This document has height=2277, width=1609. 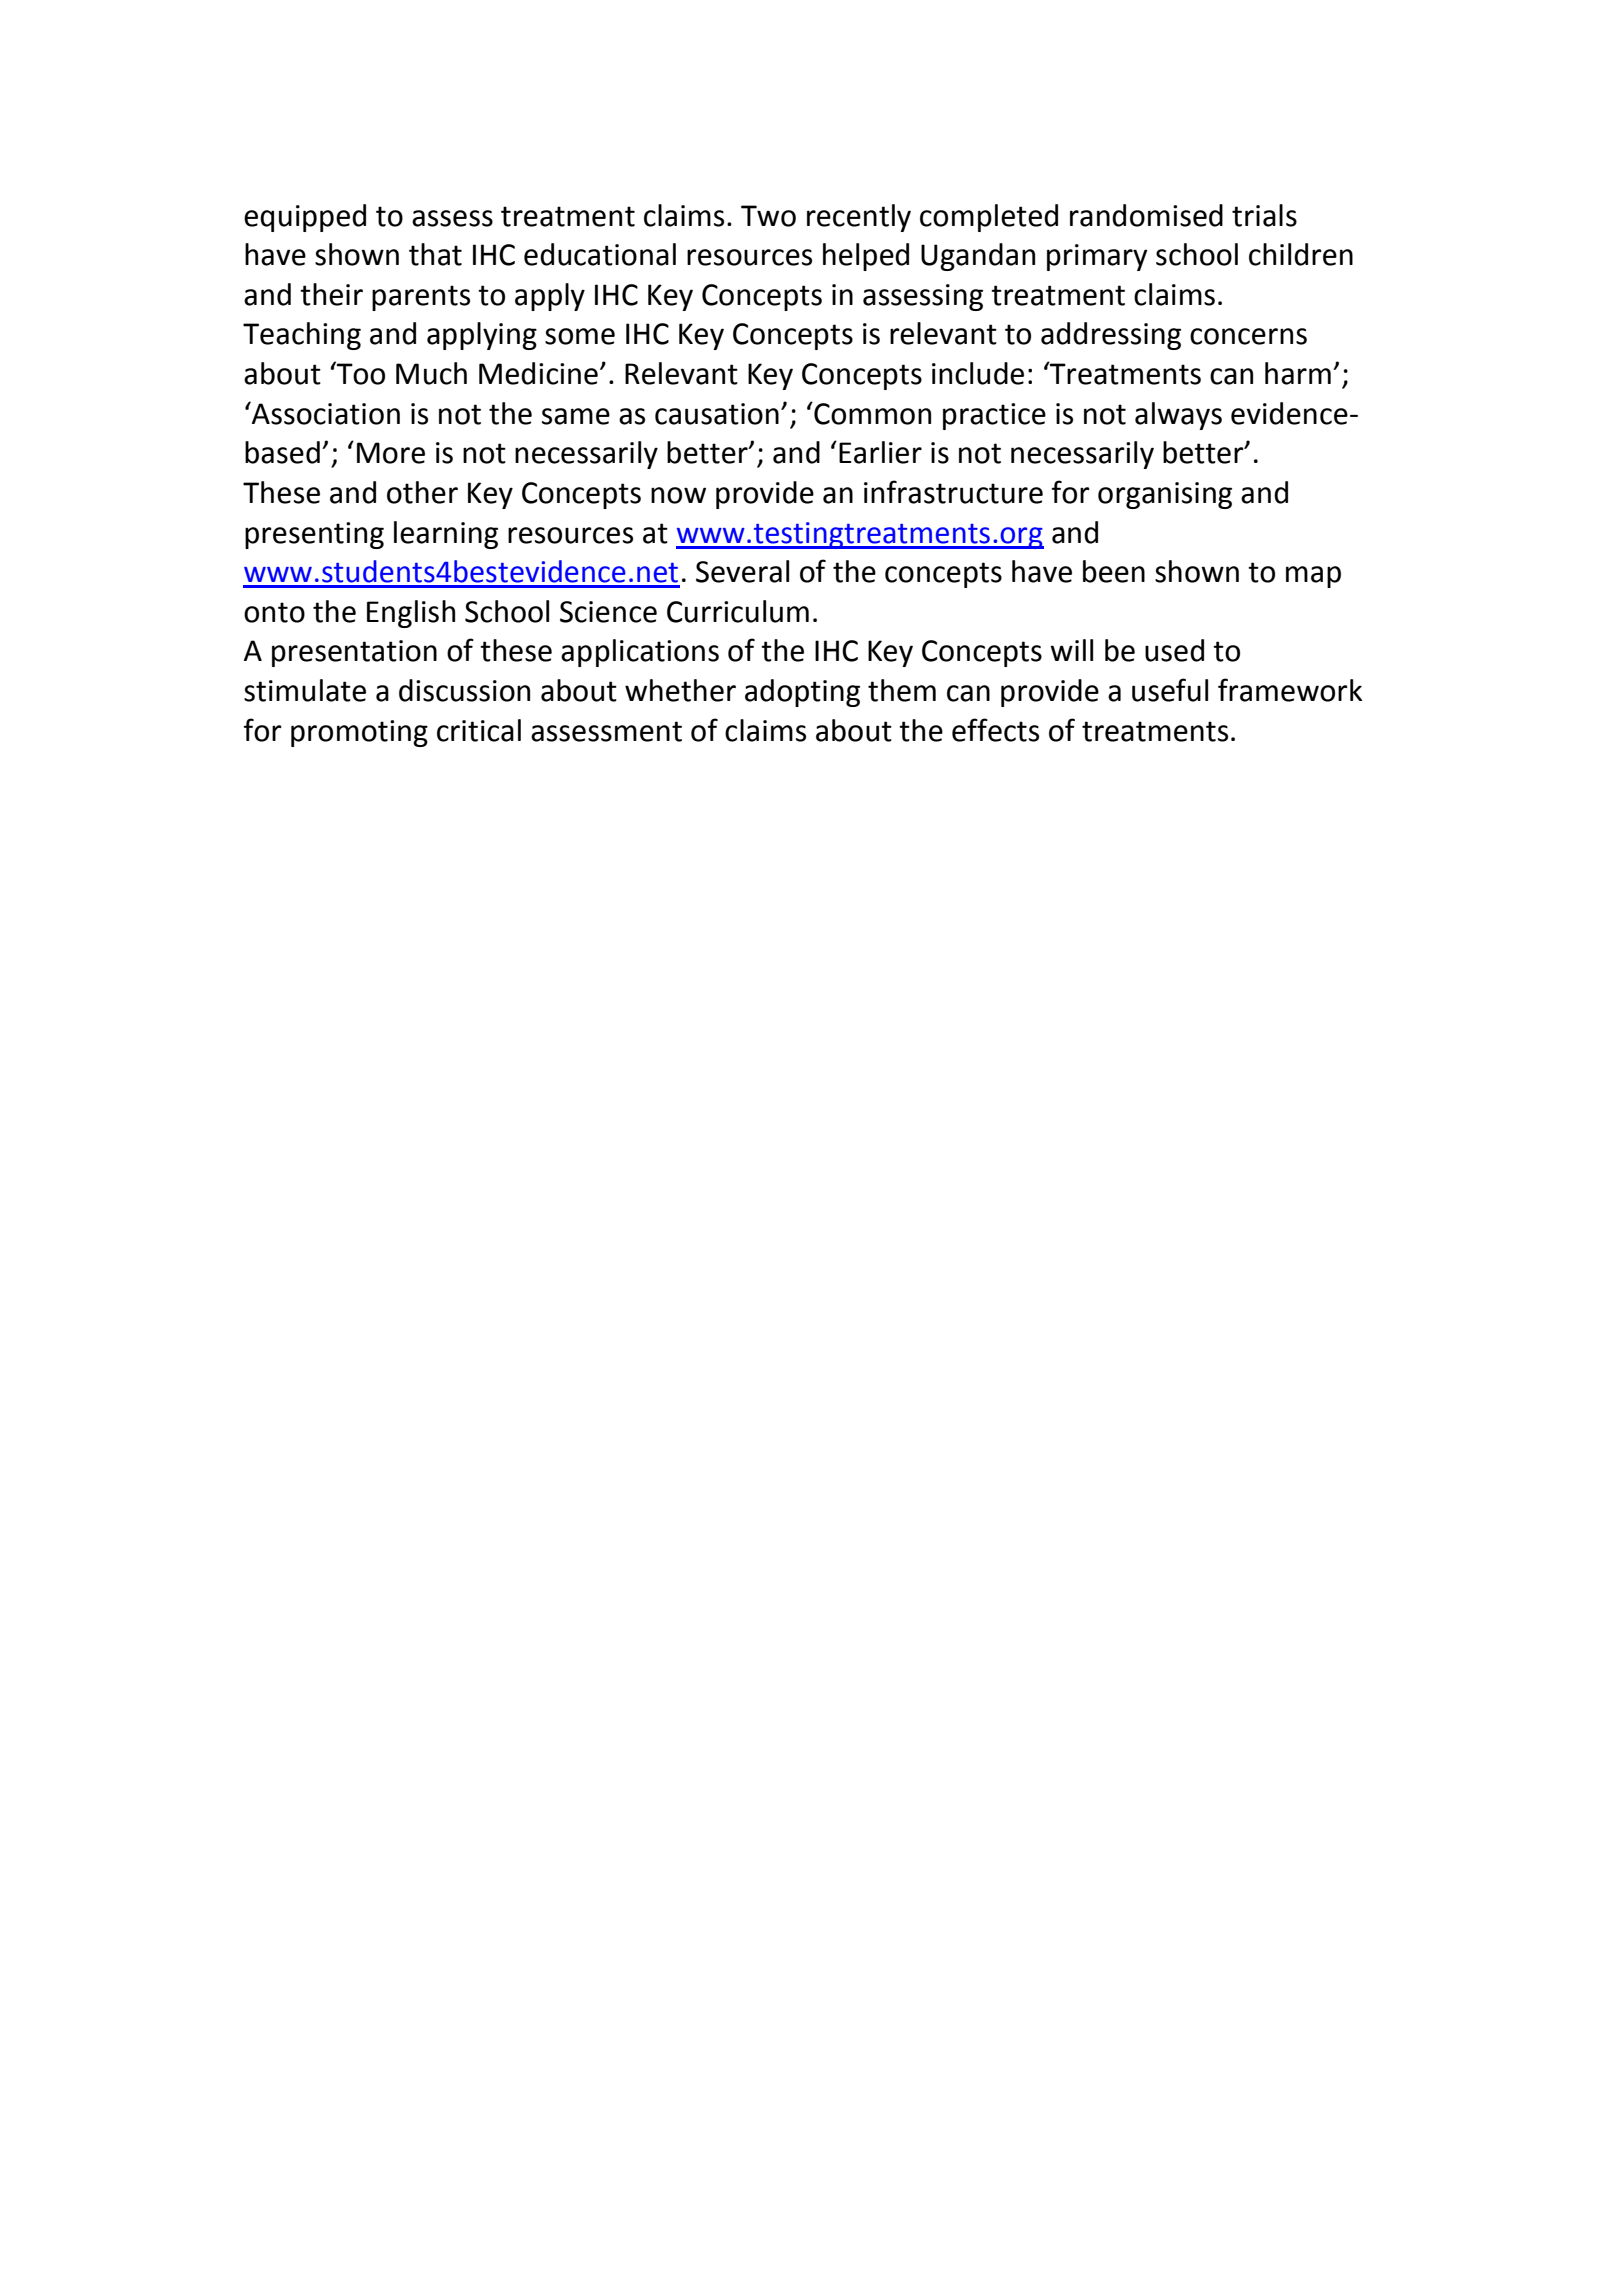 What do you see at coordinates (431, 373) in the document?
I see `Much` at bounding box center [431, 373].
